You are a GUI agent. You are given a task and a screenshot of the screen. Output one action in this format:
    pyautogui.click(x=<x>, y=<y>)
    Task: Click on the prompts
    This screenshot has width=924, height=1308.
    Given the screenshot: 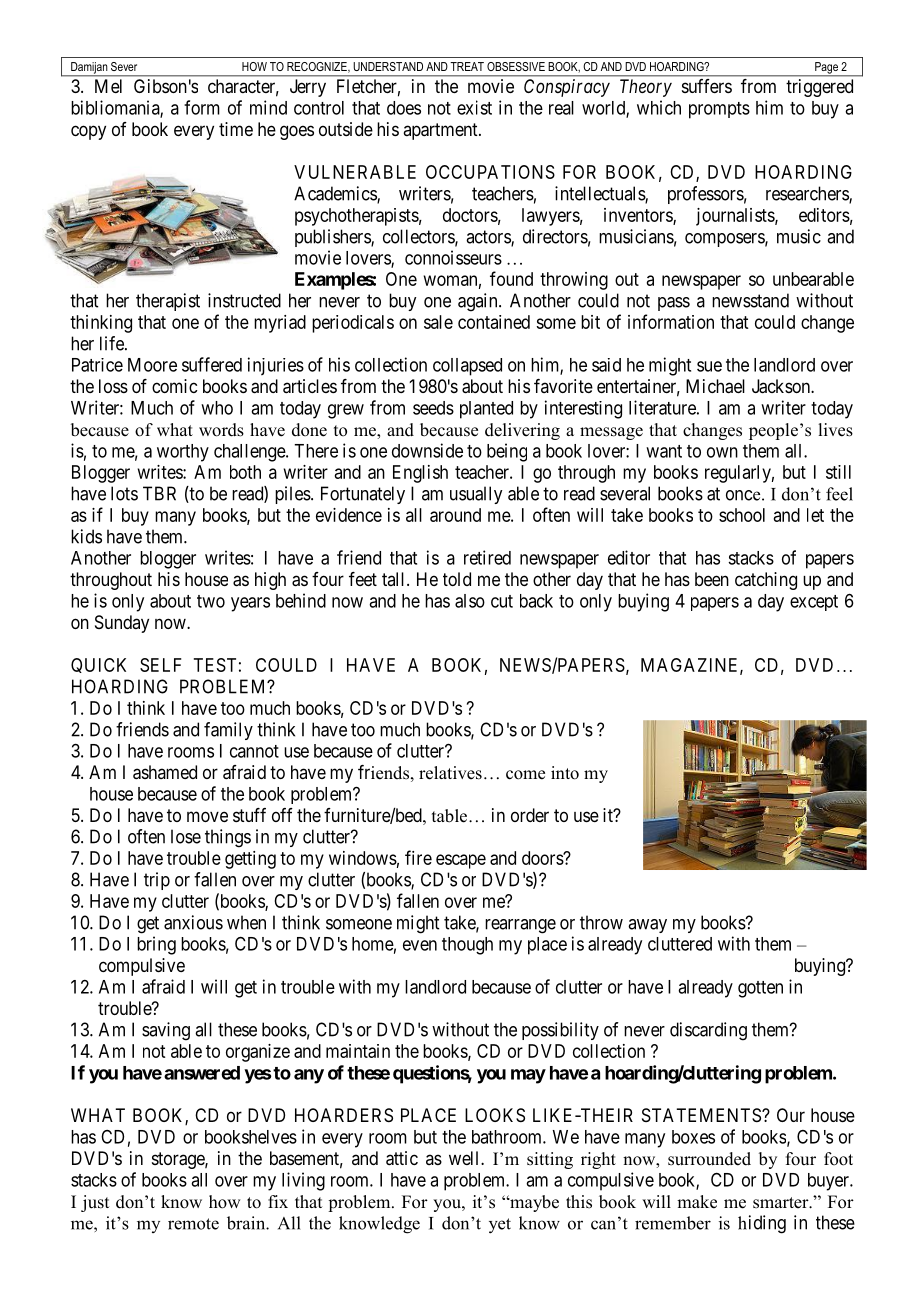 What is the action you would take?
    pyautogui.click(x=719, y=110)
